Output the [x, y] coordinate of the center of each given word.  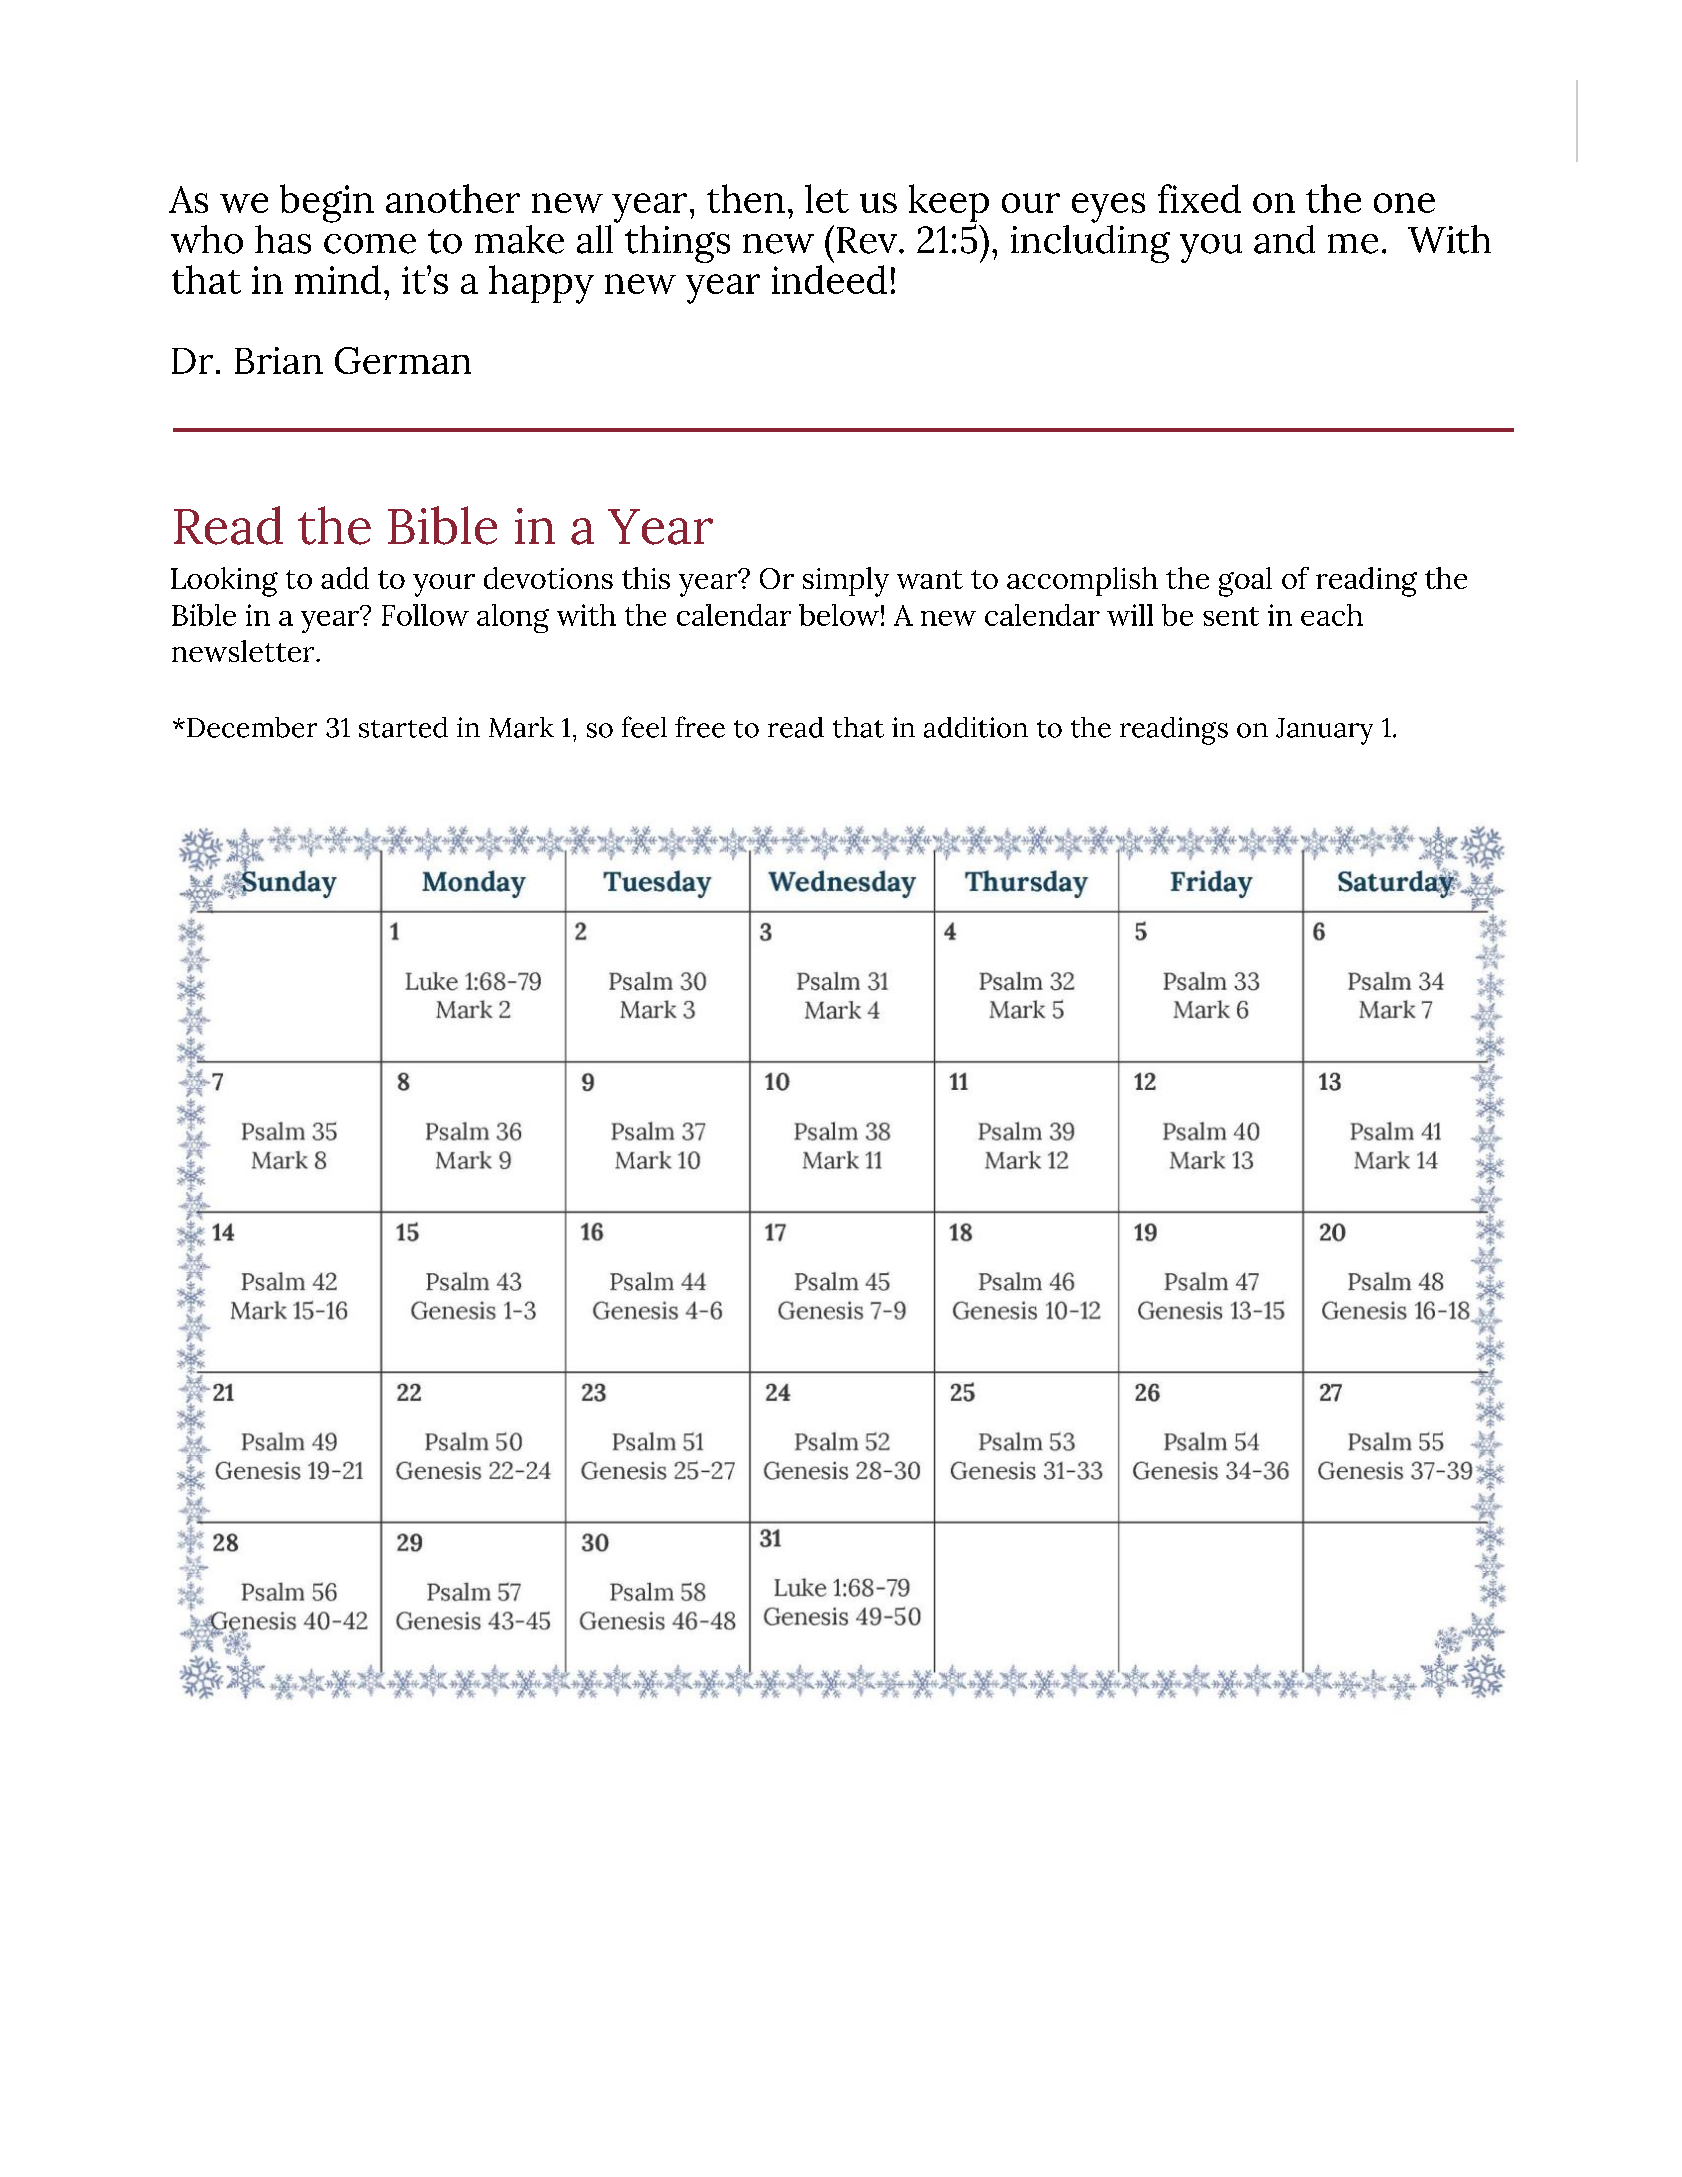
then [746, 198]
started [403, 727]
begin [327, 203]
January [1324, 731]
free [700, 727]
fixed [1199, 198]
